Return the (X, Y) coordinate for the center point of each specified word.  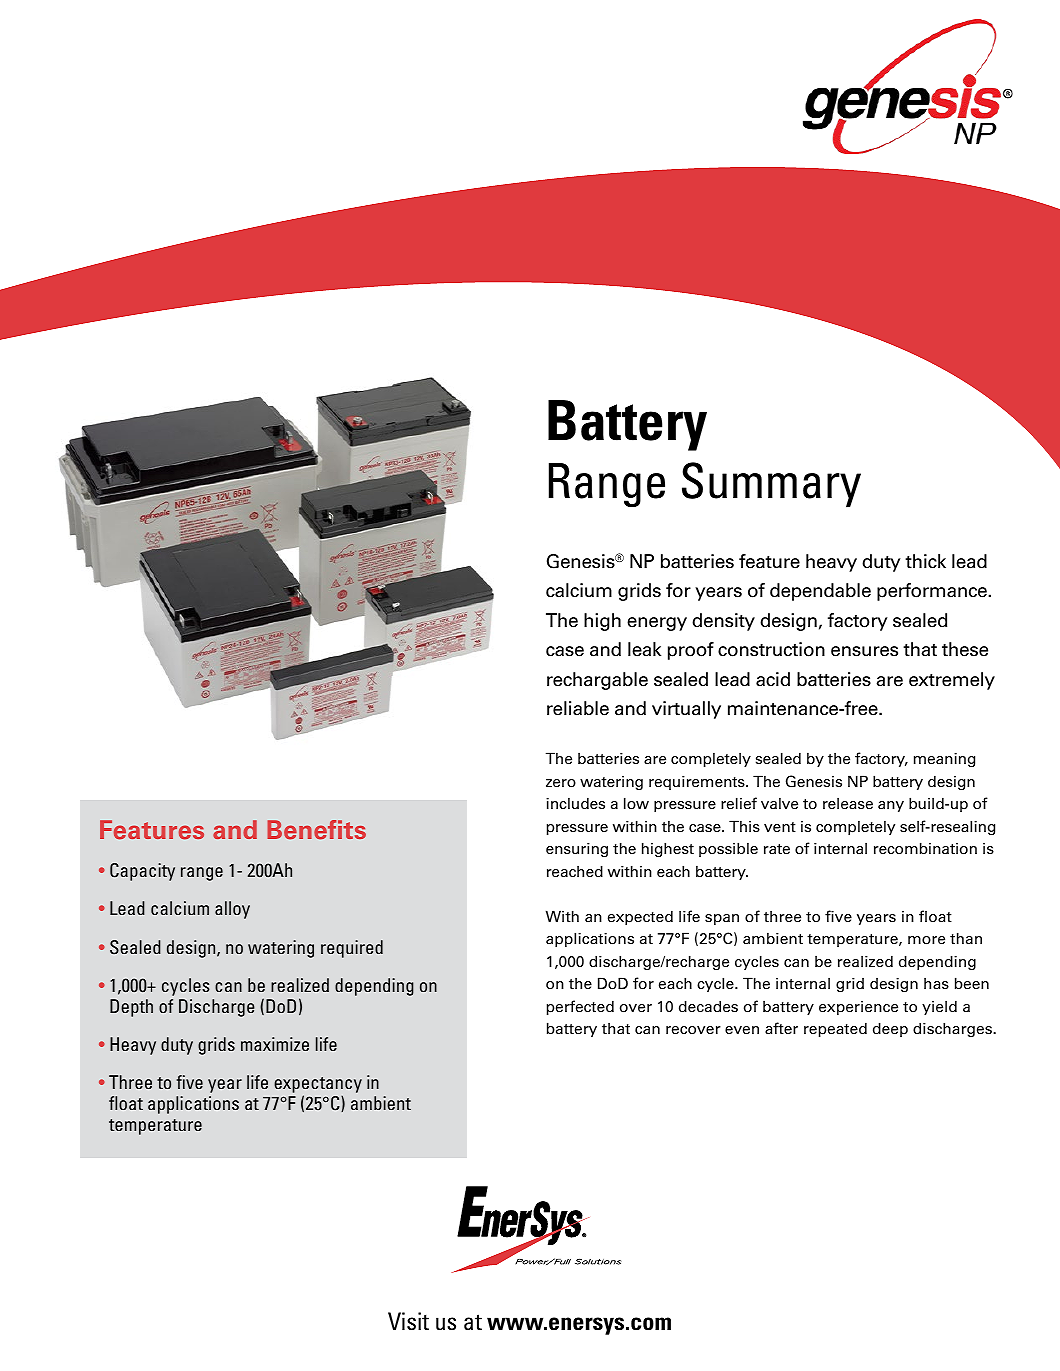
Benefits (316, 830)
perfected (580, 1007)
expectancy (318, 1086)
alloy (232, 910)
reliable (578, 708)
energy (657, 624)
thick (925, 561)
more (926, 940)
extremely (952, 681)
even (742, 1030)
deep (890, 1029)
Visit (408, 1321)
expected (640, 917)
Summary (771, 485)
